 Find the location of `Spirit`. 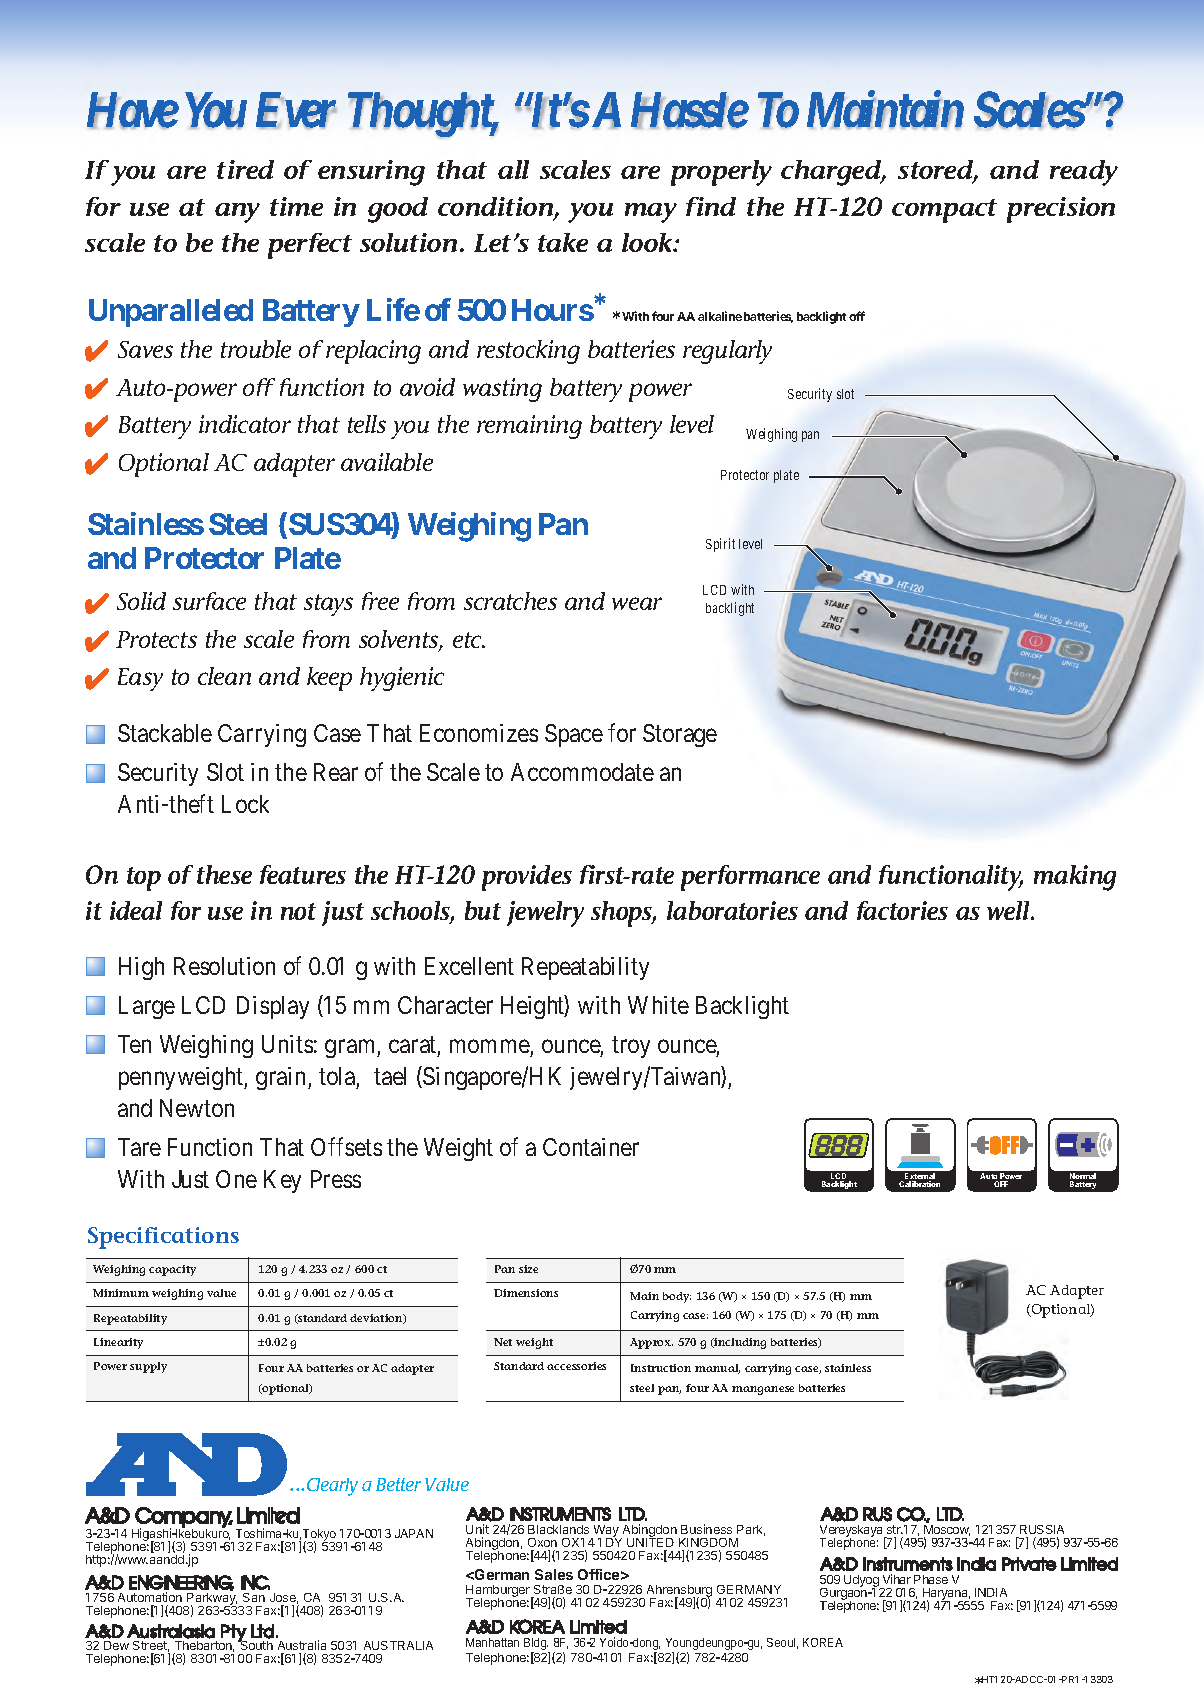

Spirit is located at coordinates (720, 545).
